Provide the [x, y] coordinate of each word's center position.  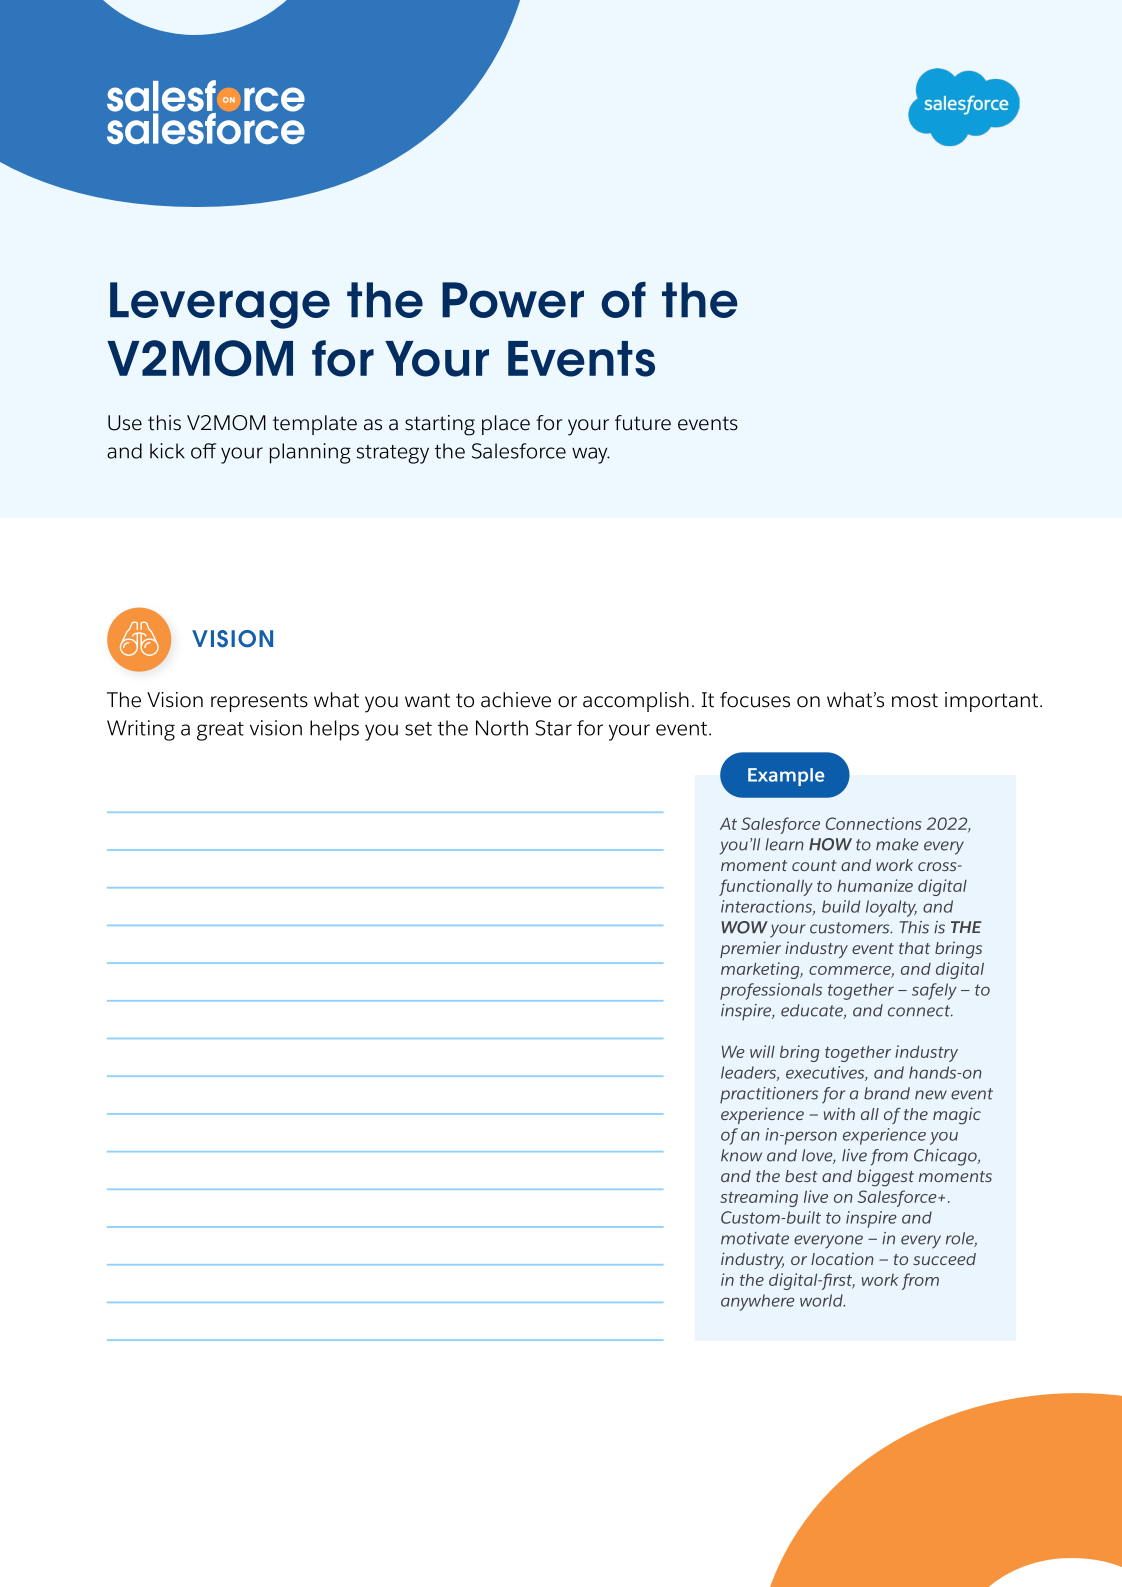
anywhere [758, 1302]
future [643, 423]
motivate [755, 1238]
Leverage [220, 305]
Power [513, 300]
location [842, 1258]
